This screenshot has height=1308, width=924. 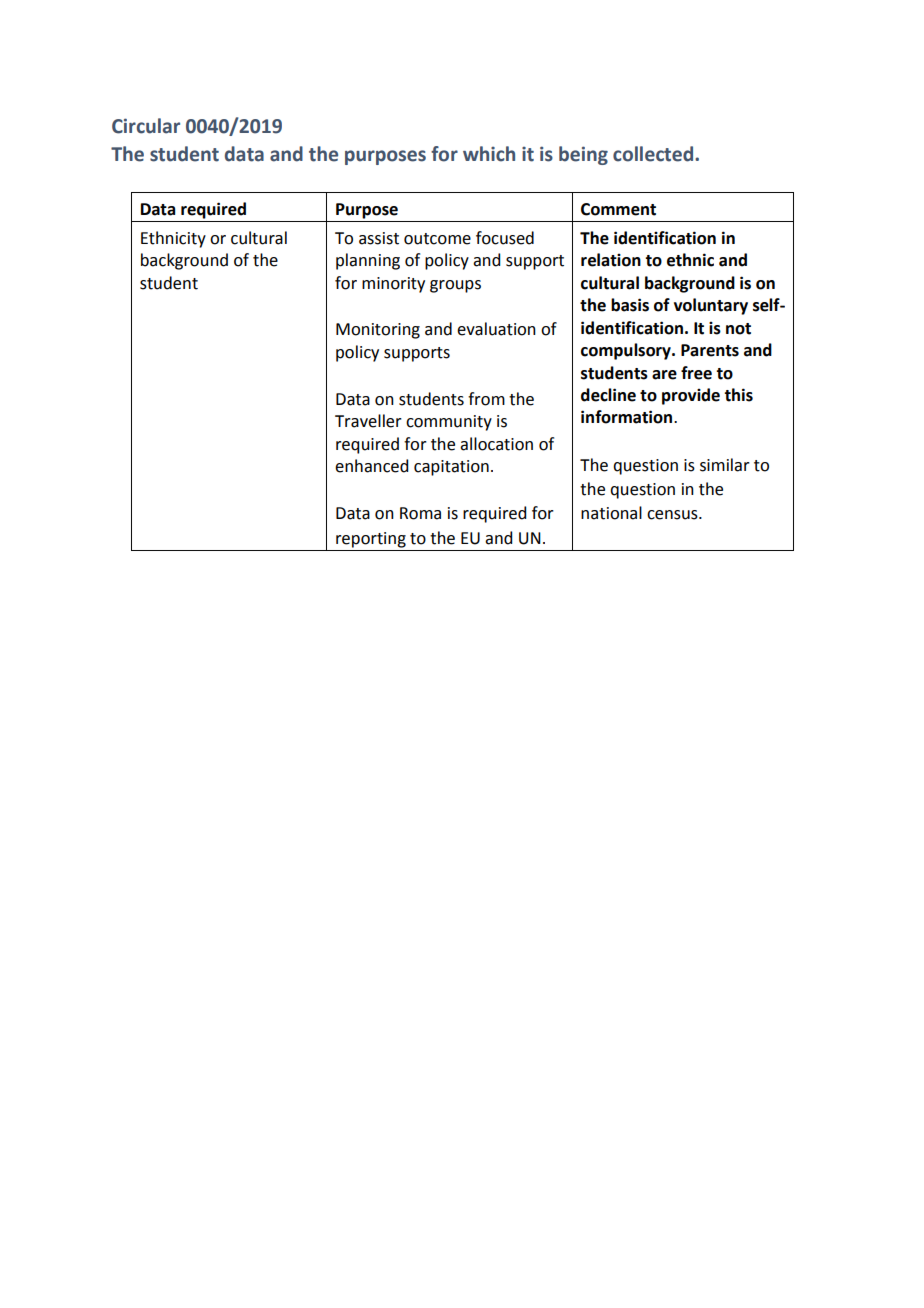 What do you see at coordinates (146, 126) in the screenshot?
I see `Circular` at bounding box center [146, 126].
